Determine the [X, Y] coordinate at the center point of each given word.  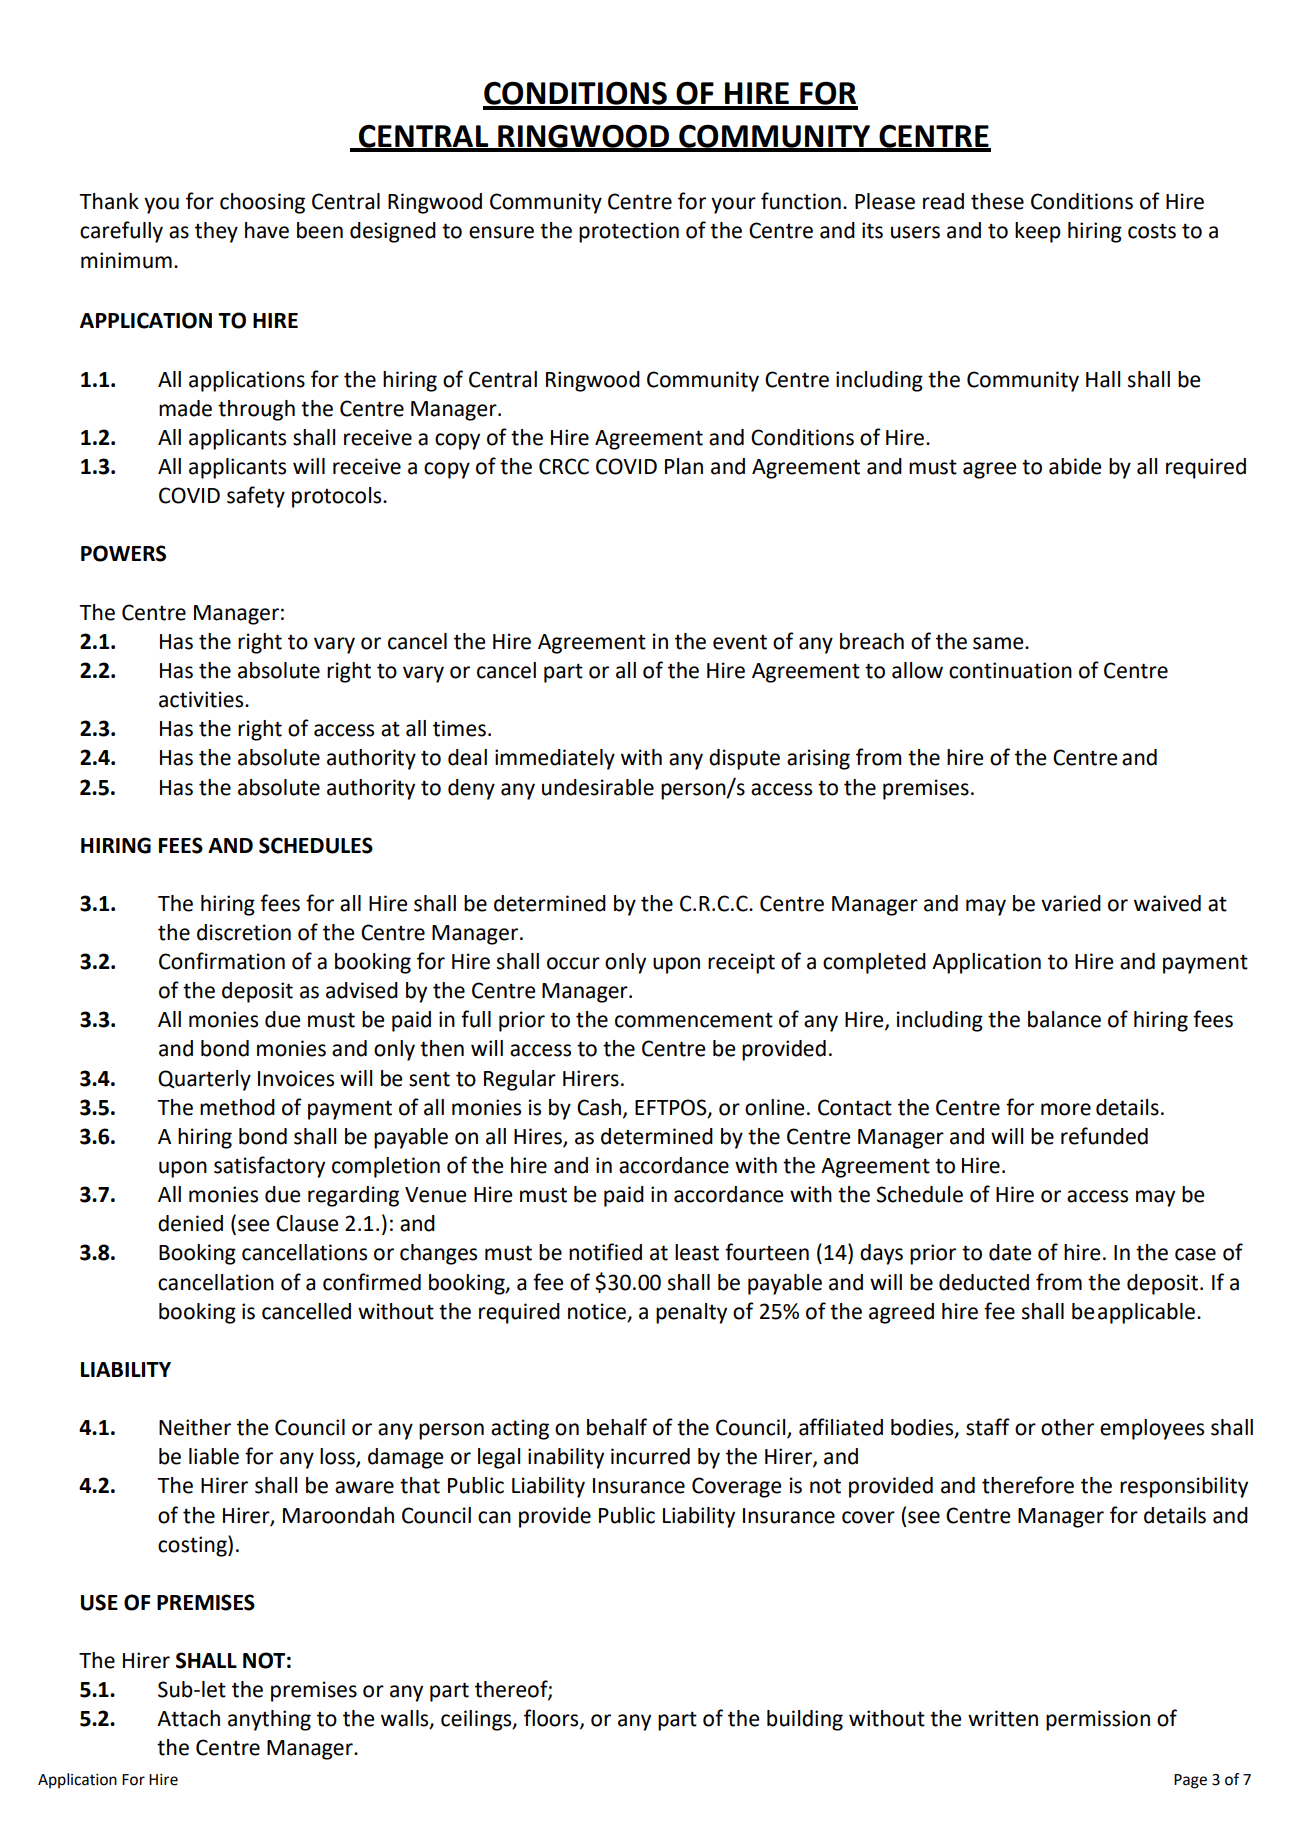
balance [1064, 1019]
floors [552, 1719]
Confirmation [222, 961]
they [216, 232]
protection [629, 232]
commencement [694, 1020]
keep [1038, 232]
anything [269, 1720]
